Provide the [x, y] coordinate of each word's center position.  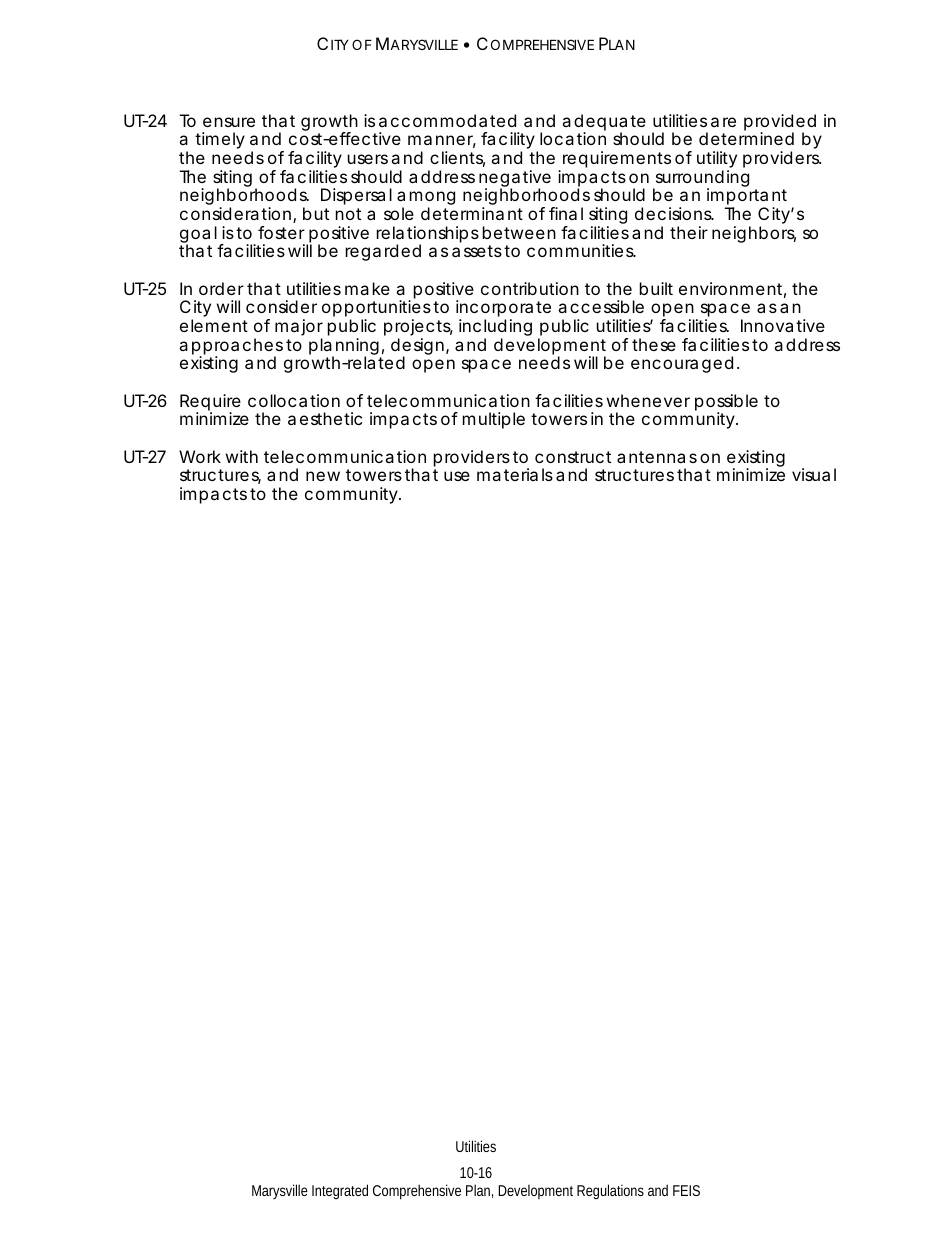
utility [717, 161]
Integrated [340, 1191]
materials [515, 474]
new [323, 476]
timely [220, 140]
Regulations [610, 1191]
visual [814, 474]
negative [515, 180]
